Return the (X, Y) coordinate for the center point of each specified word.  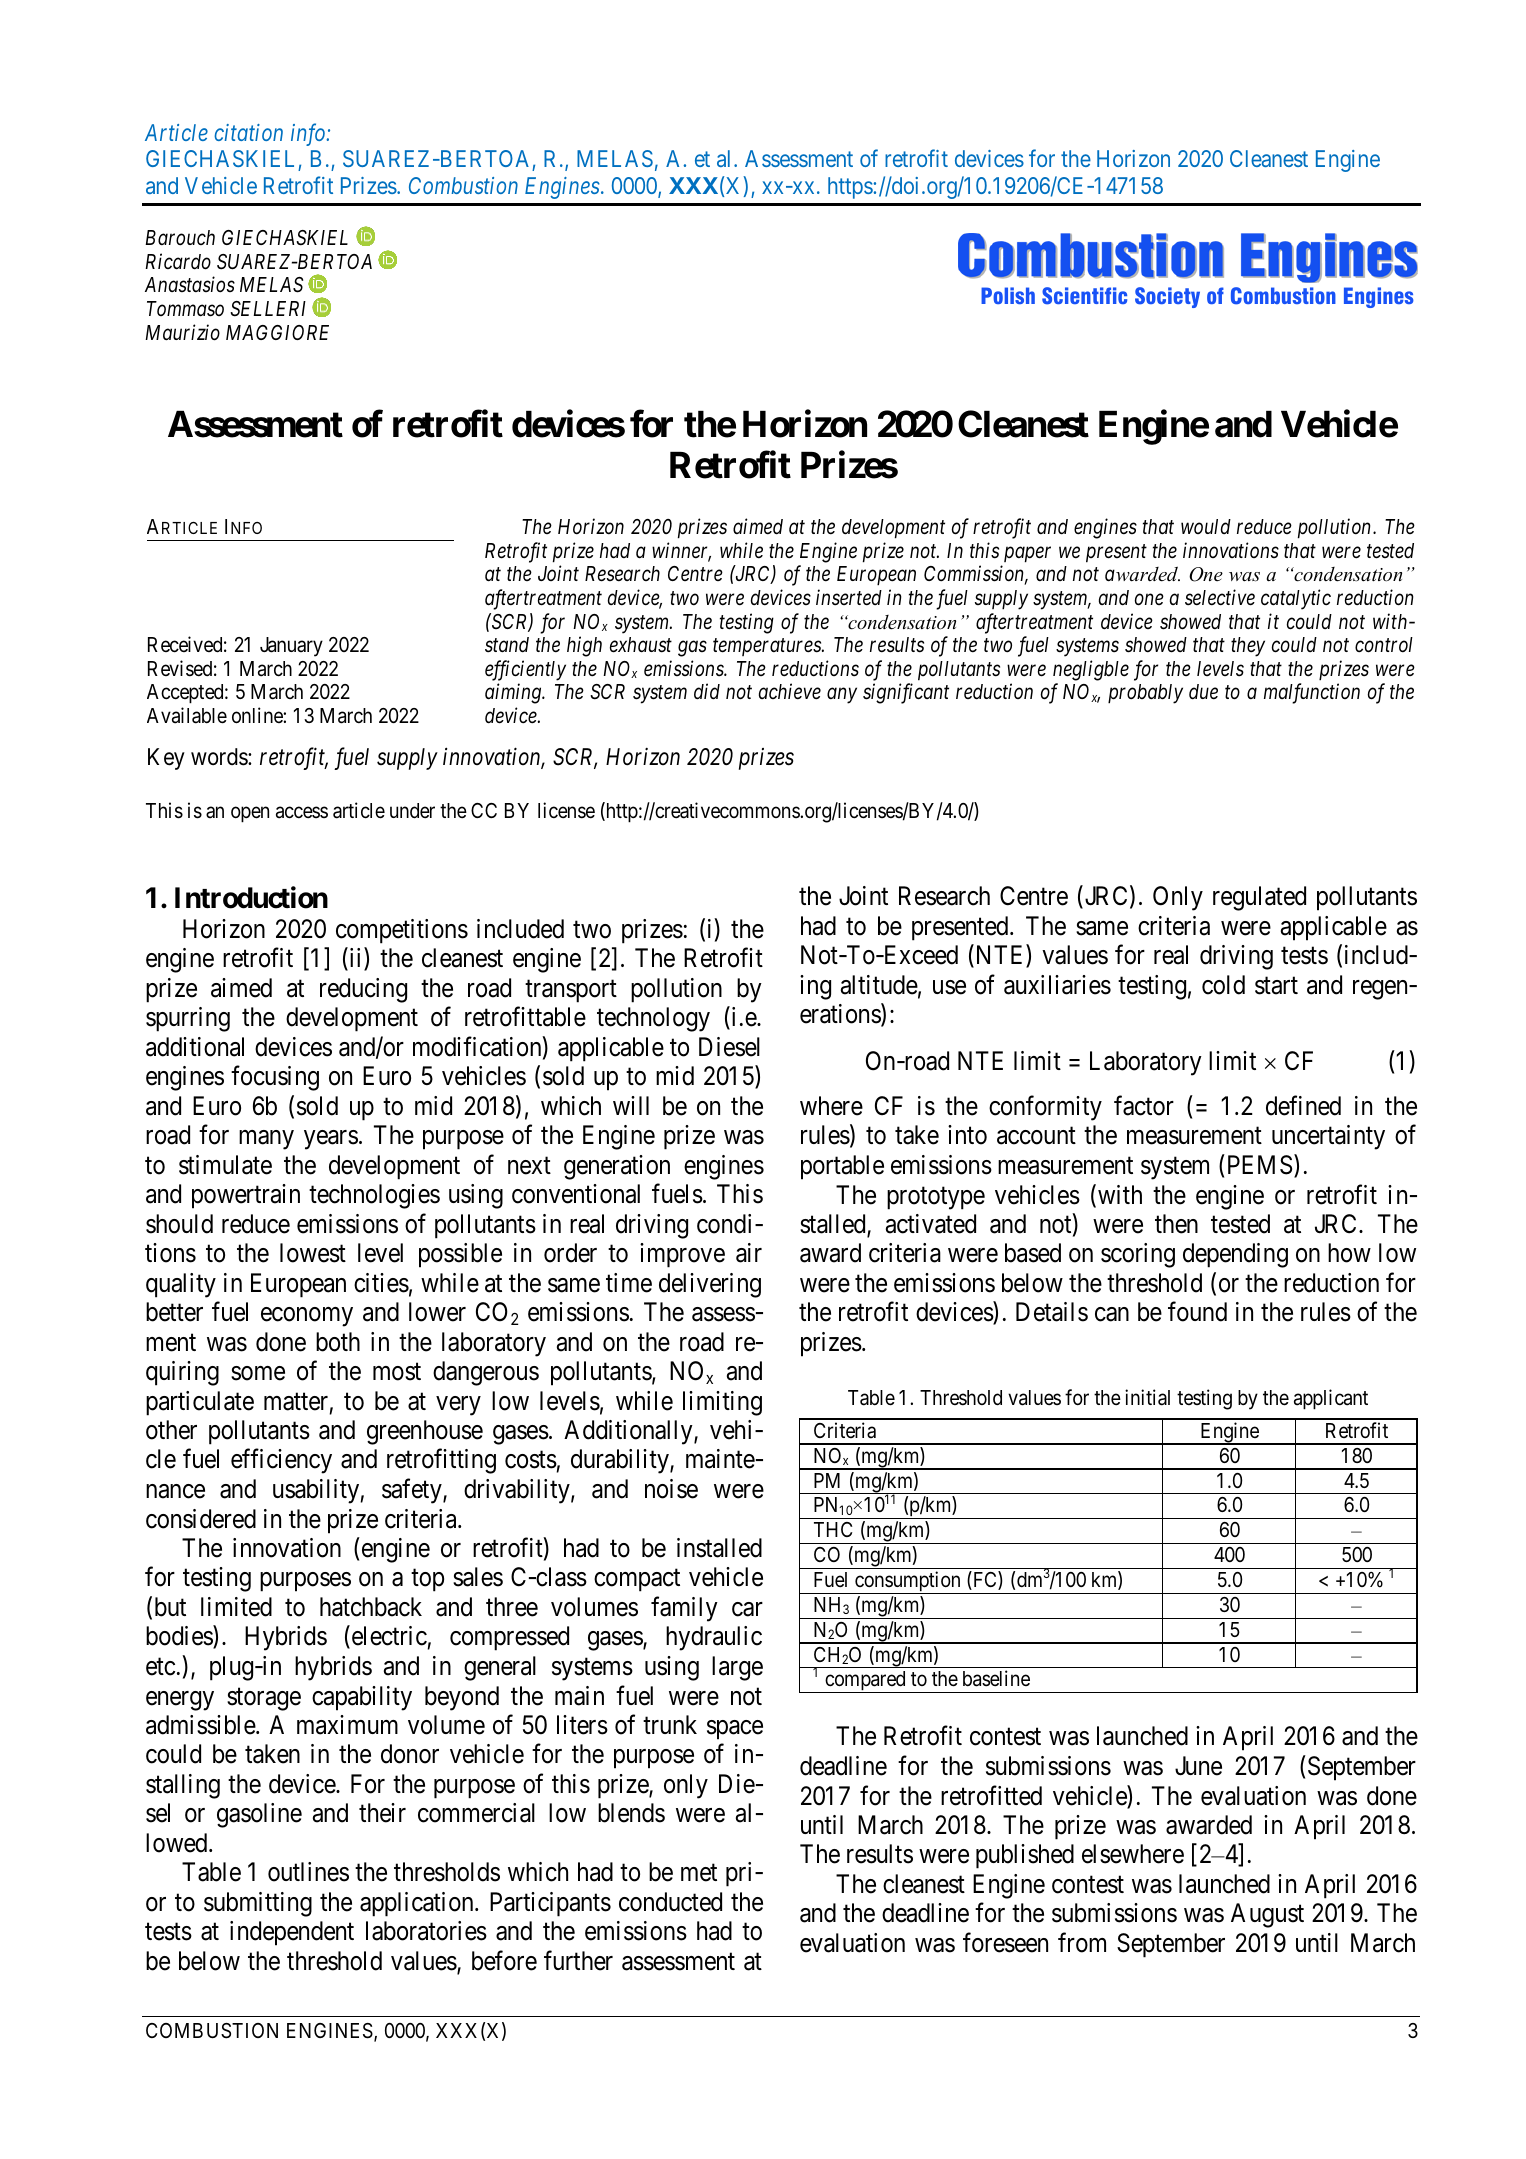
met (699, 1873)
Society (1167, 297)
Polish (1008, 295)
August (1267, 1915)
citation (248, 132)
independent (292, 1933)
